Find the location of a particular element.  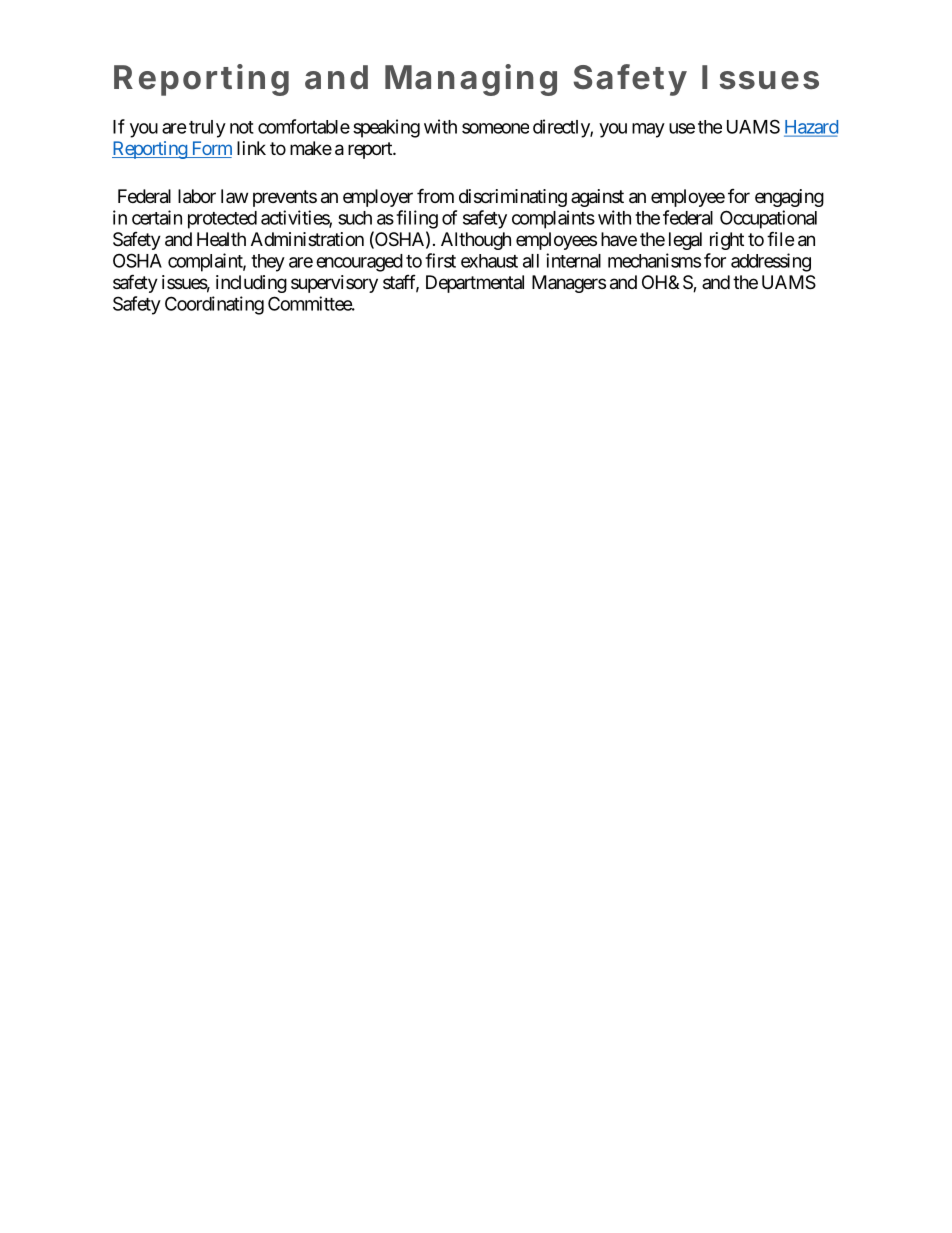

someone is located at coordinates (495, 128).
